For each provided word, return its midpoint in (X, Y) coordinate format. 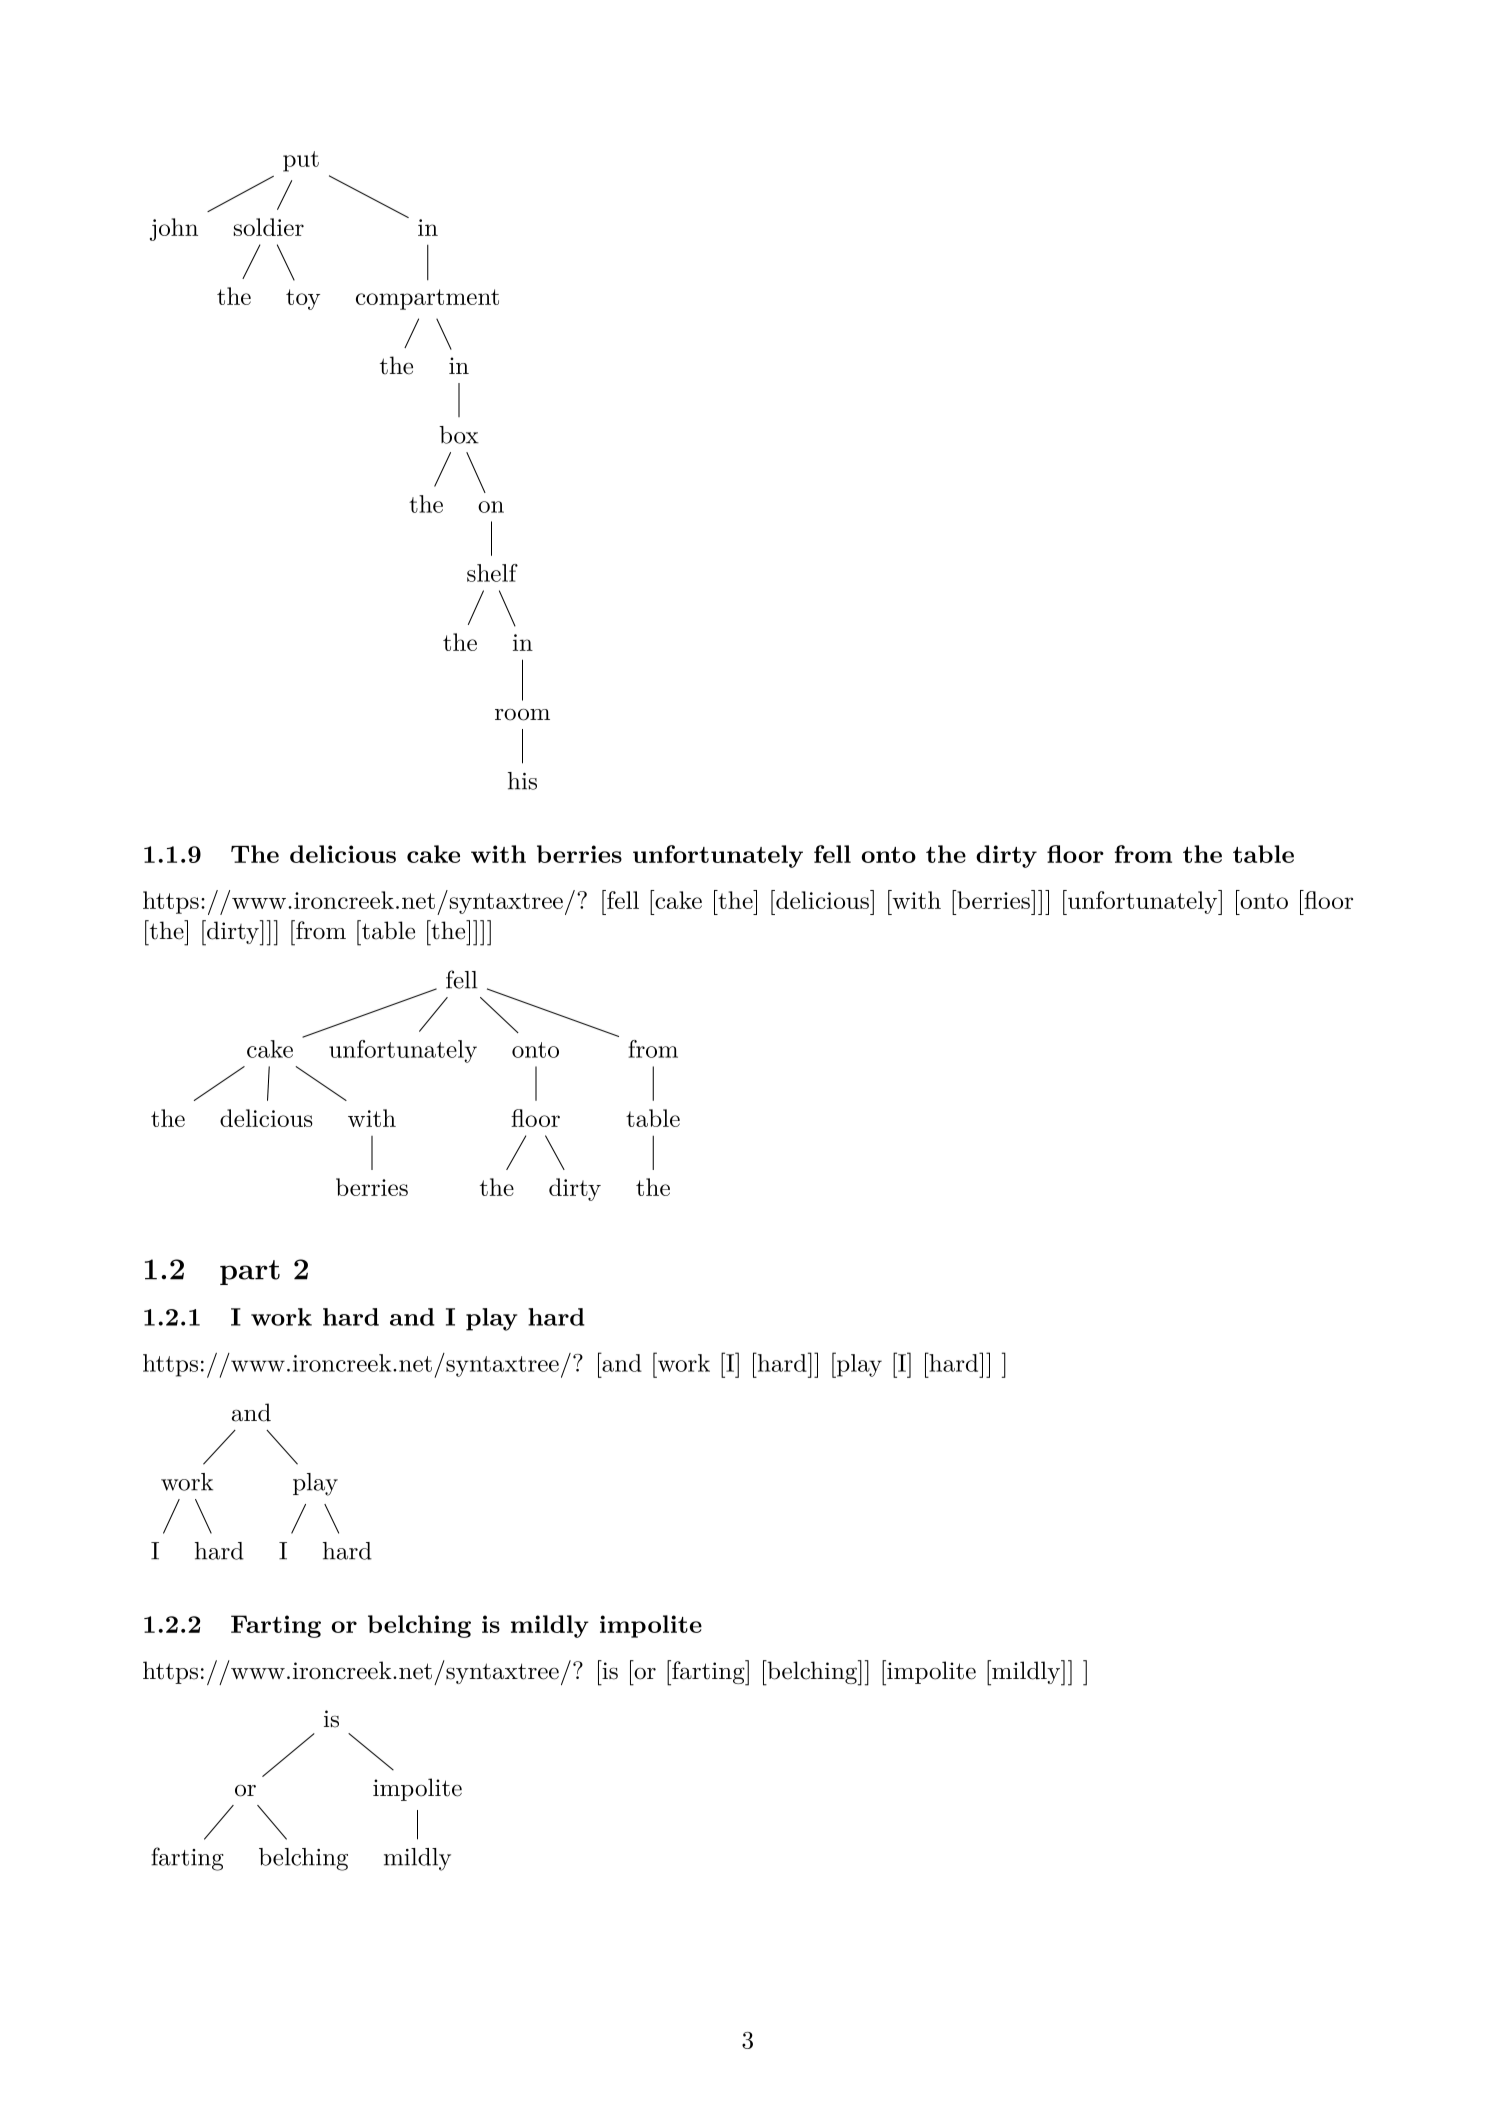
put (301, 161)
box (459, 435)
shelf (492, 573)
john (174, 229)
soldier (269, 227)
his (522, 781)
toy (303, 299)
